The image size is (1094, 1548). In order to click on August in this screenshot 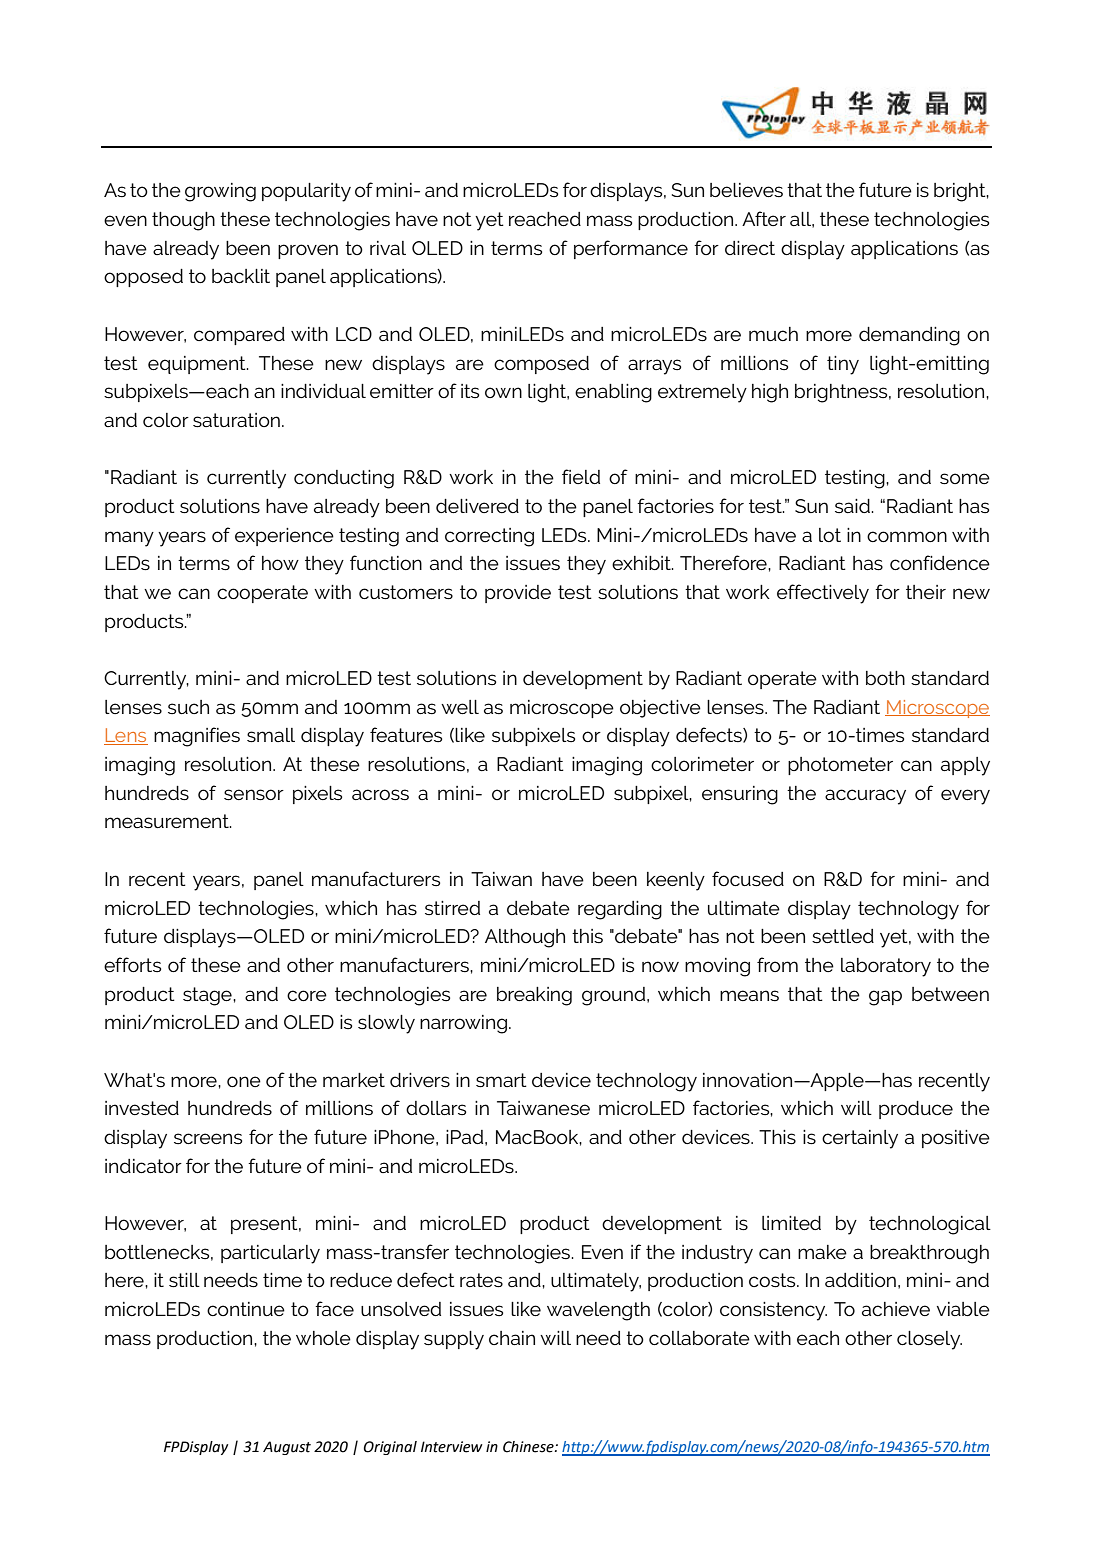, I will do `click(287, 1448)`.
